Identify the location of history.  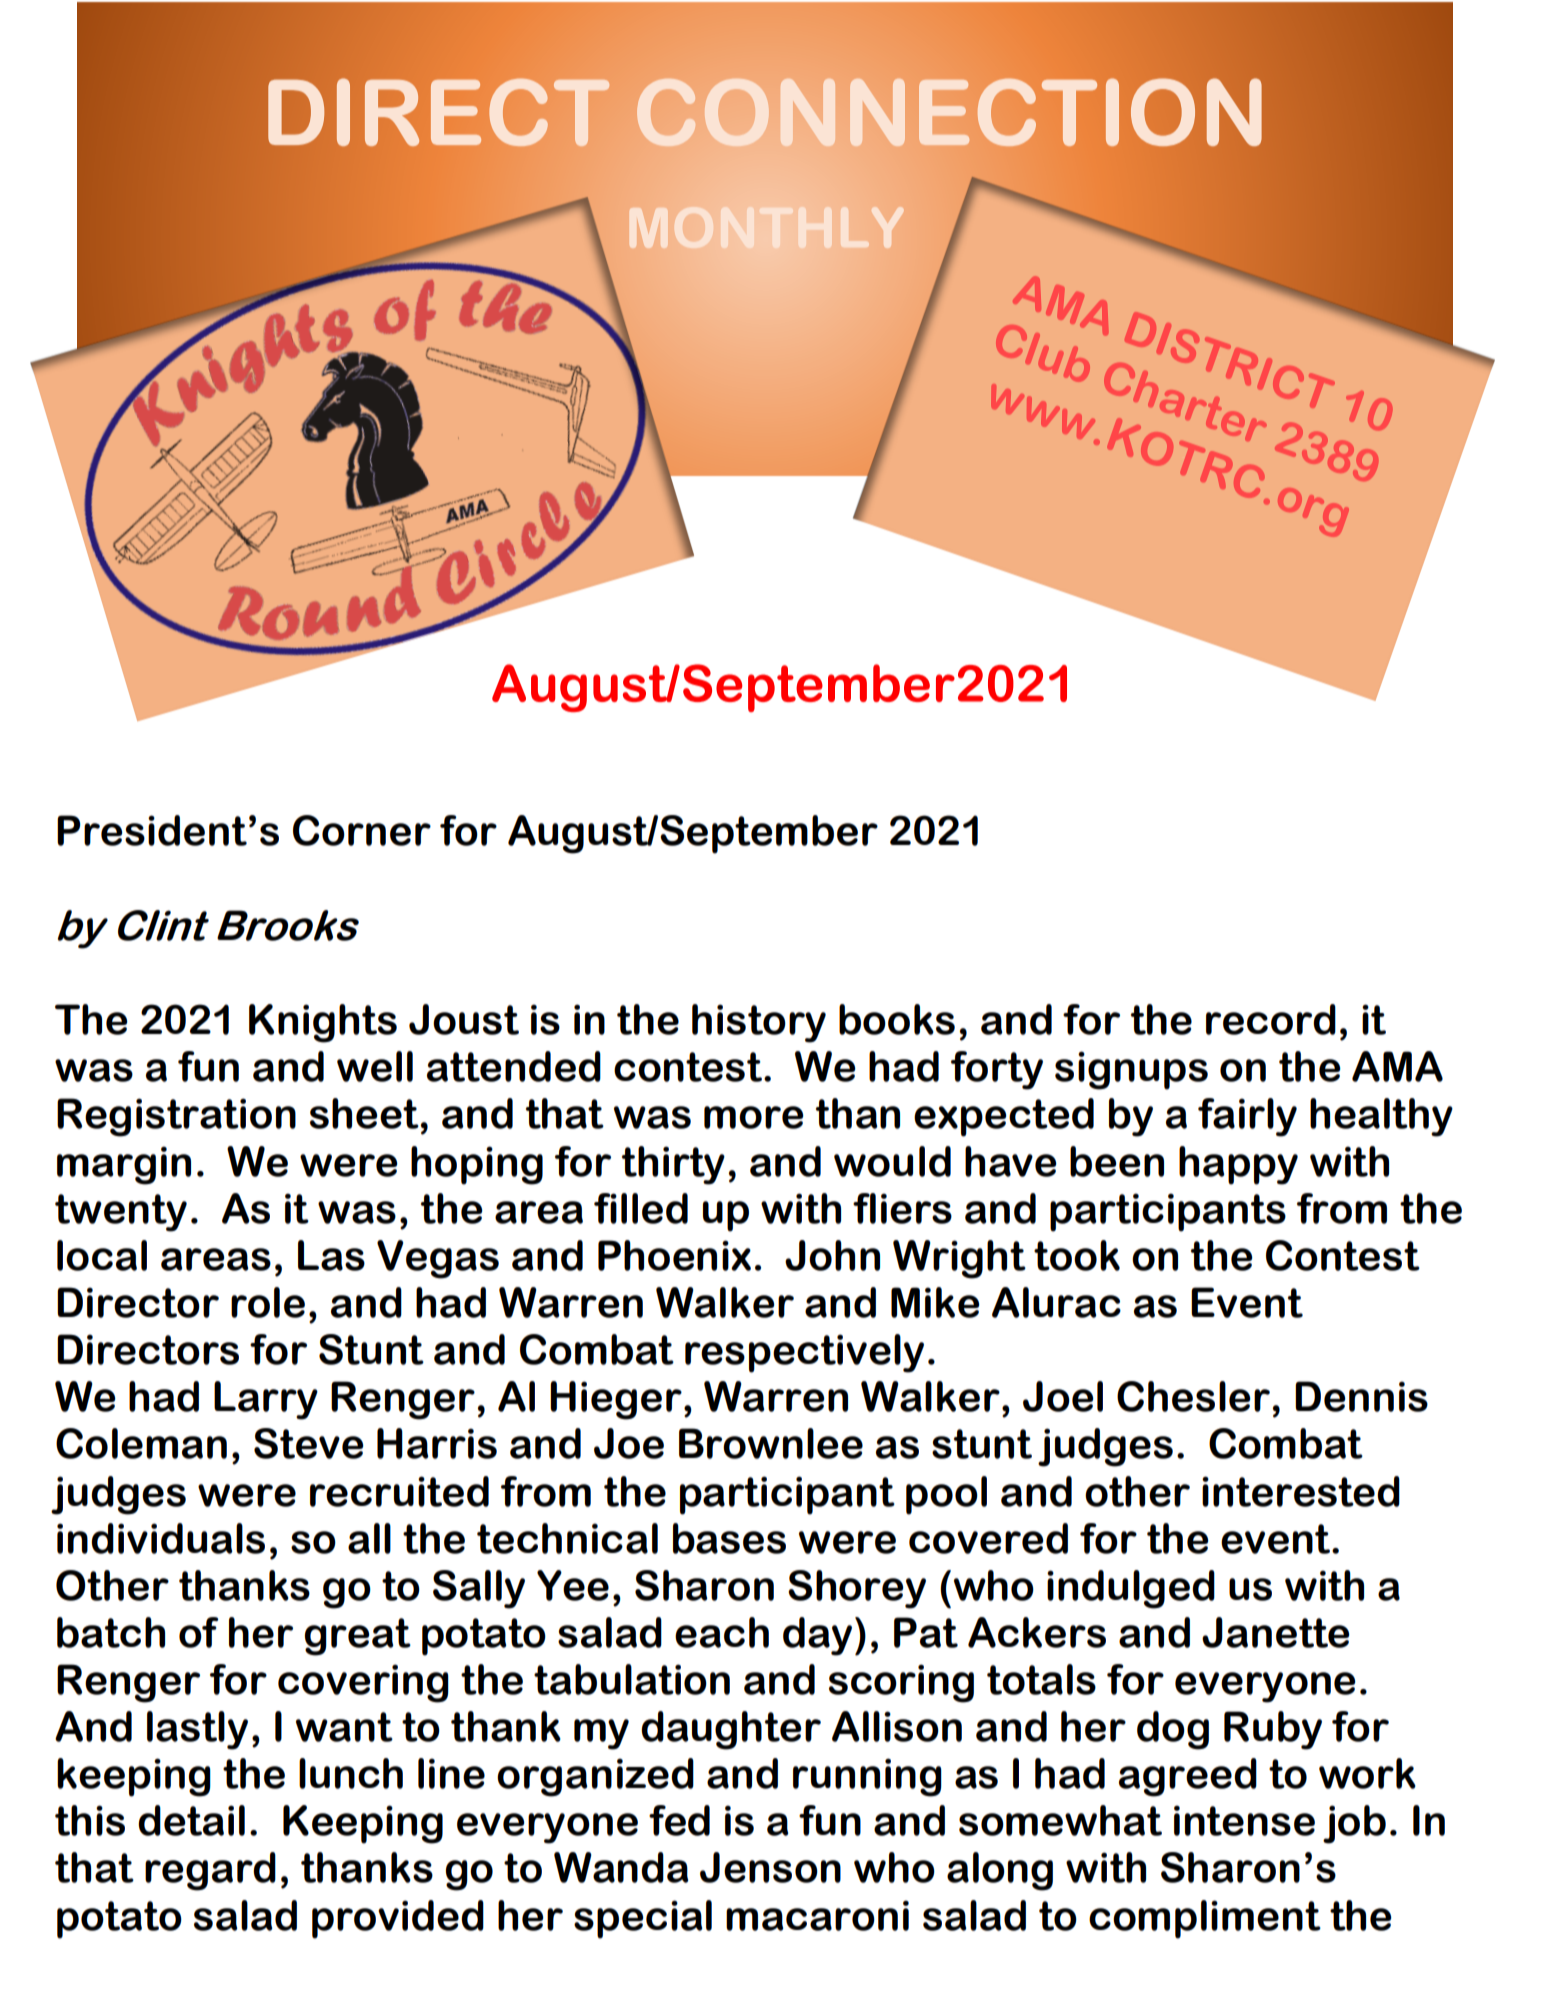
(759, 1023).
